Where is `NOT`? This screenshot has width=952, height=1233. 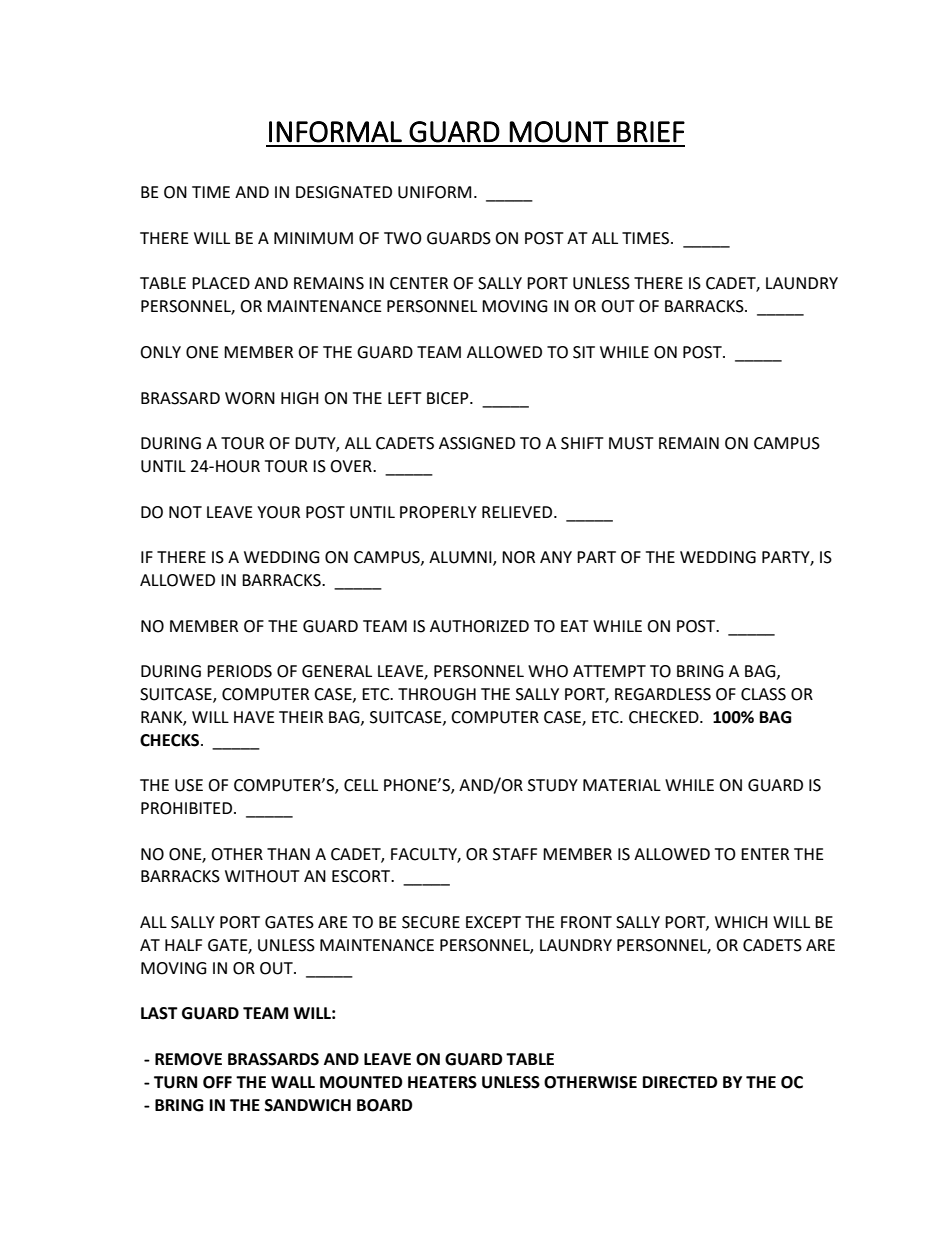 NOT is located at coordinates (185, 512).
